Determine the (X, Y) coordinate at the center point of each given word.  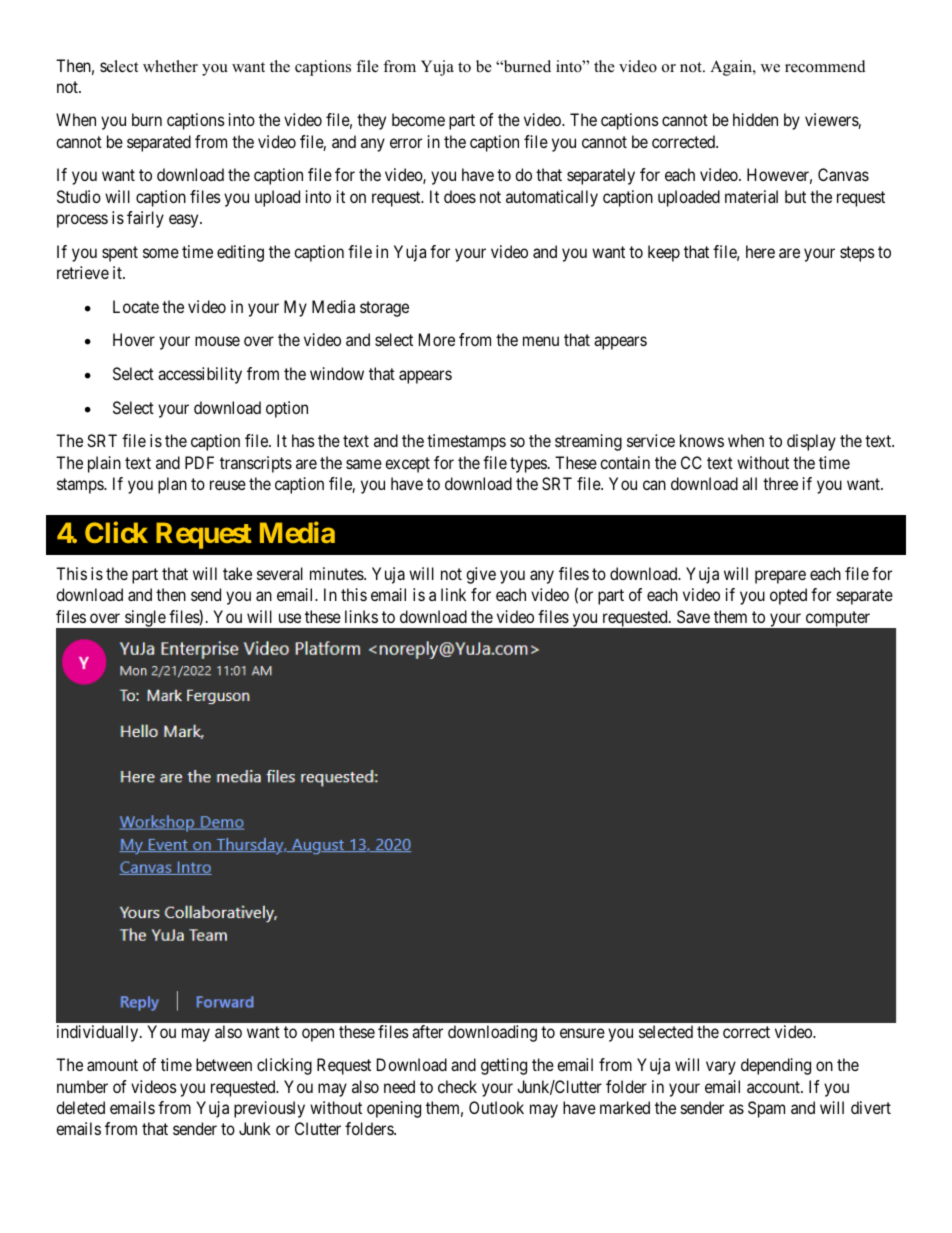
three (780, 483)
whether (170, 66)
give (481, 575)
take (237, 573)
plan (172, 485)
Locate (136, 306)
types (528, 465)
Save (693, 616)
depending (776, 1066)
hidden (755, 119)
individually (99, 1033)
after (427, 1031)
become (418, 119)
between (224, 1064)
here (760, 251)
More (437, 339)
